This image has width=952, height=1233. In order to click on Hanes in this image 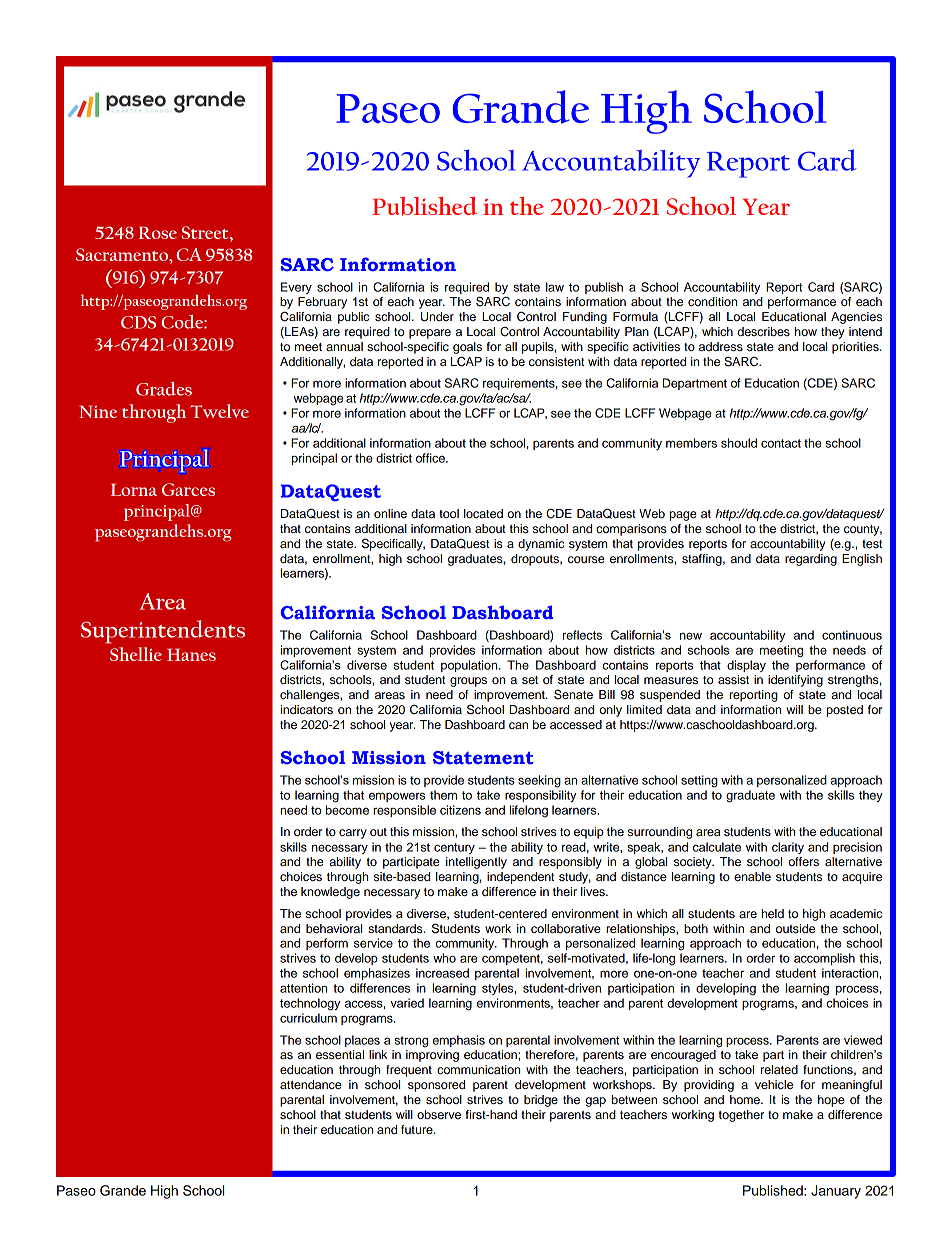, I will do `click(191, 654)`.
